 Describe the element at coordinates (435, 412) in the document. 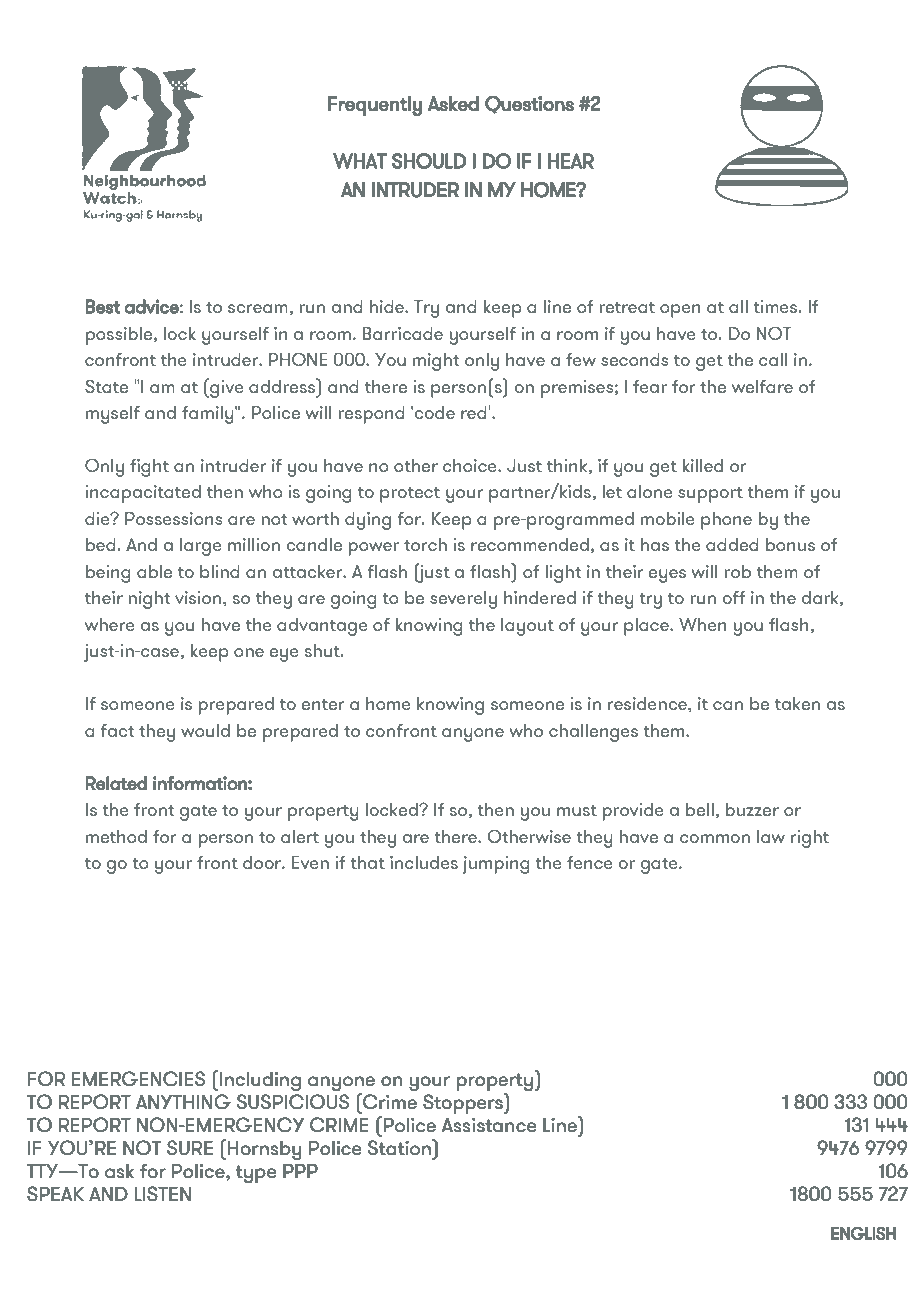

I see `code` at that location.
